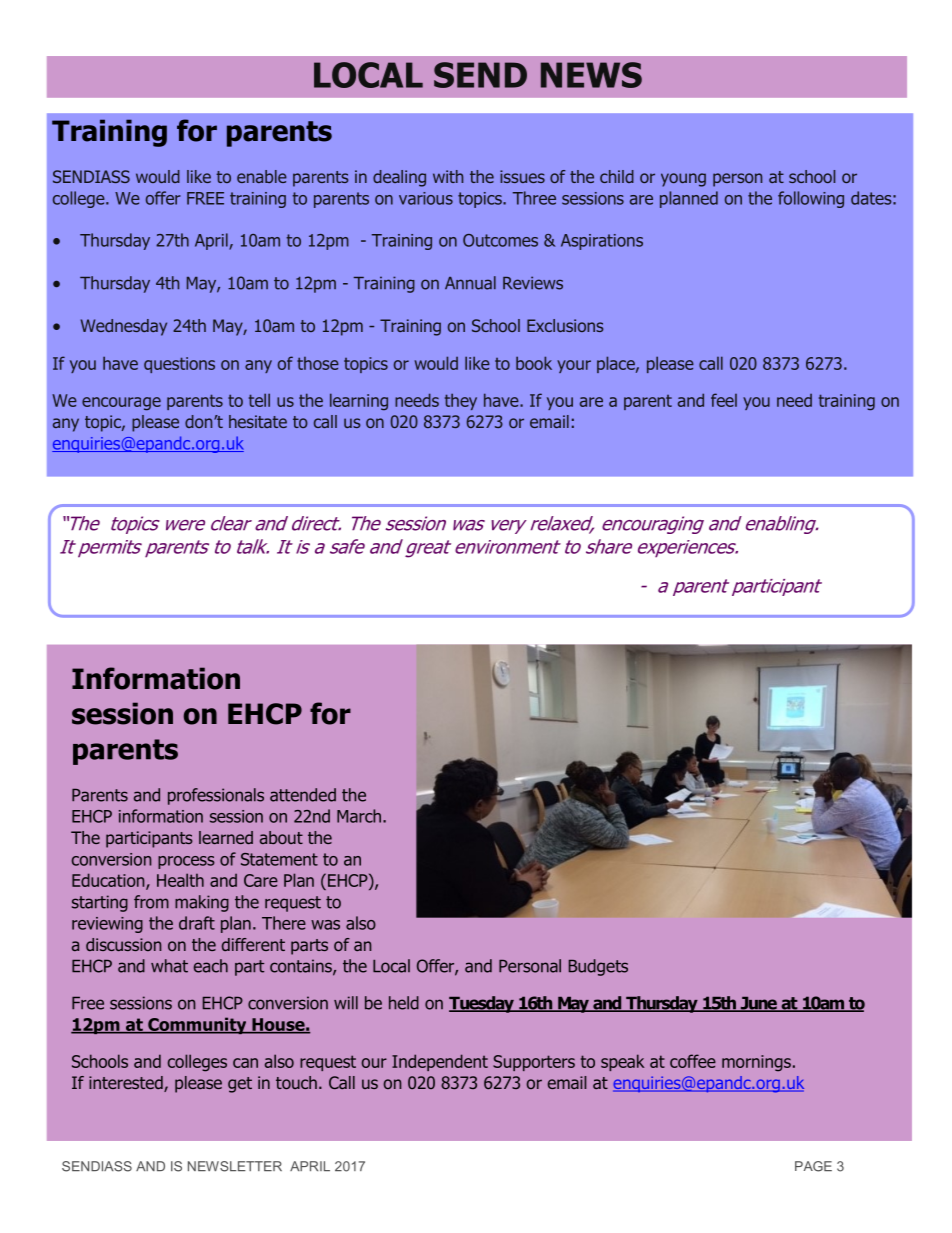 Image resolution: width=952 pixels, height=1233 pixels. Describe the element at coordinates (262, 176) in the screenshot. I see `enable` at that location.
